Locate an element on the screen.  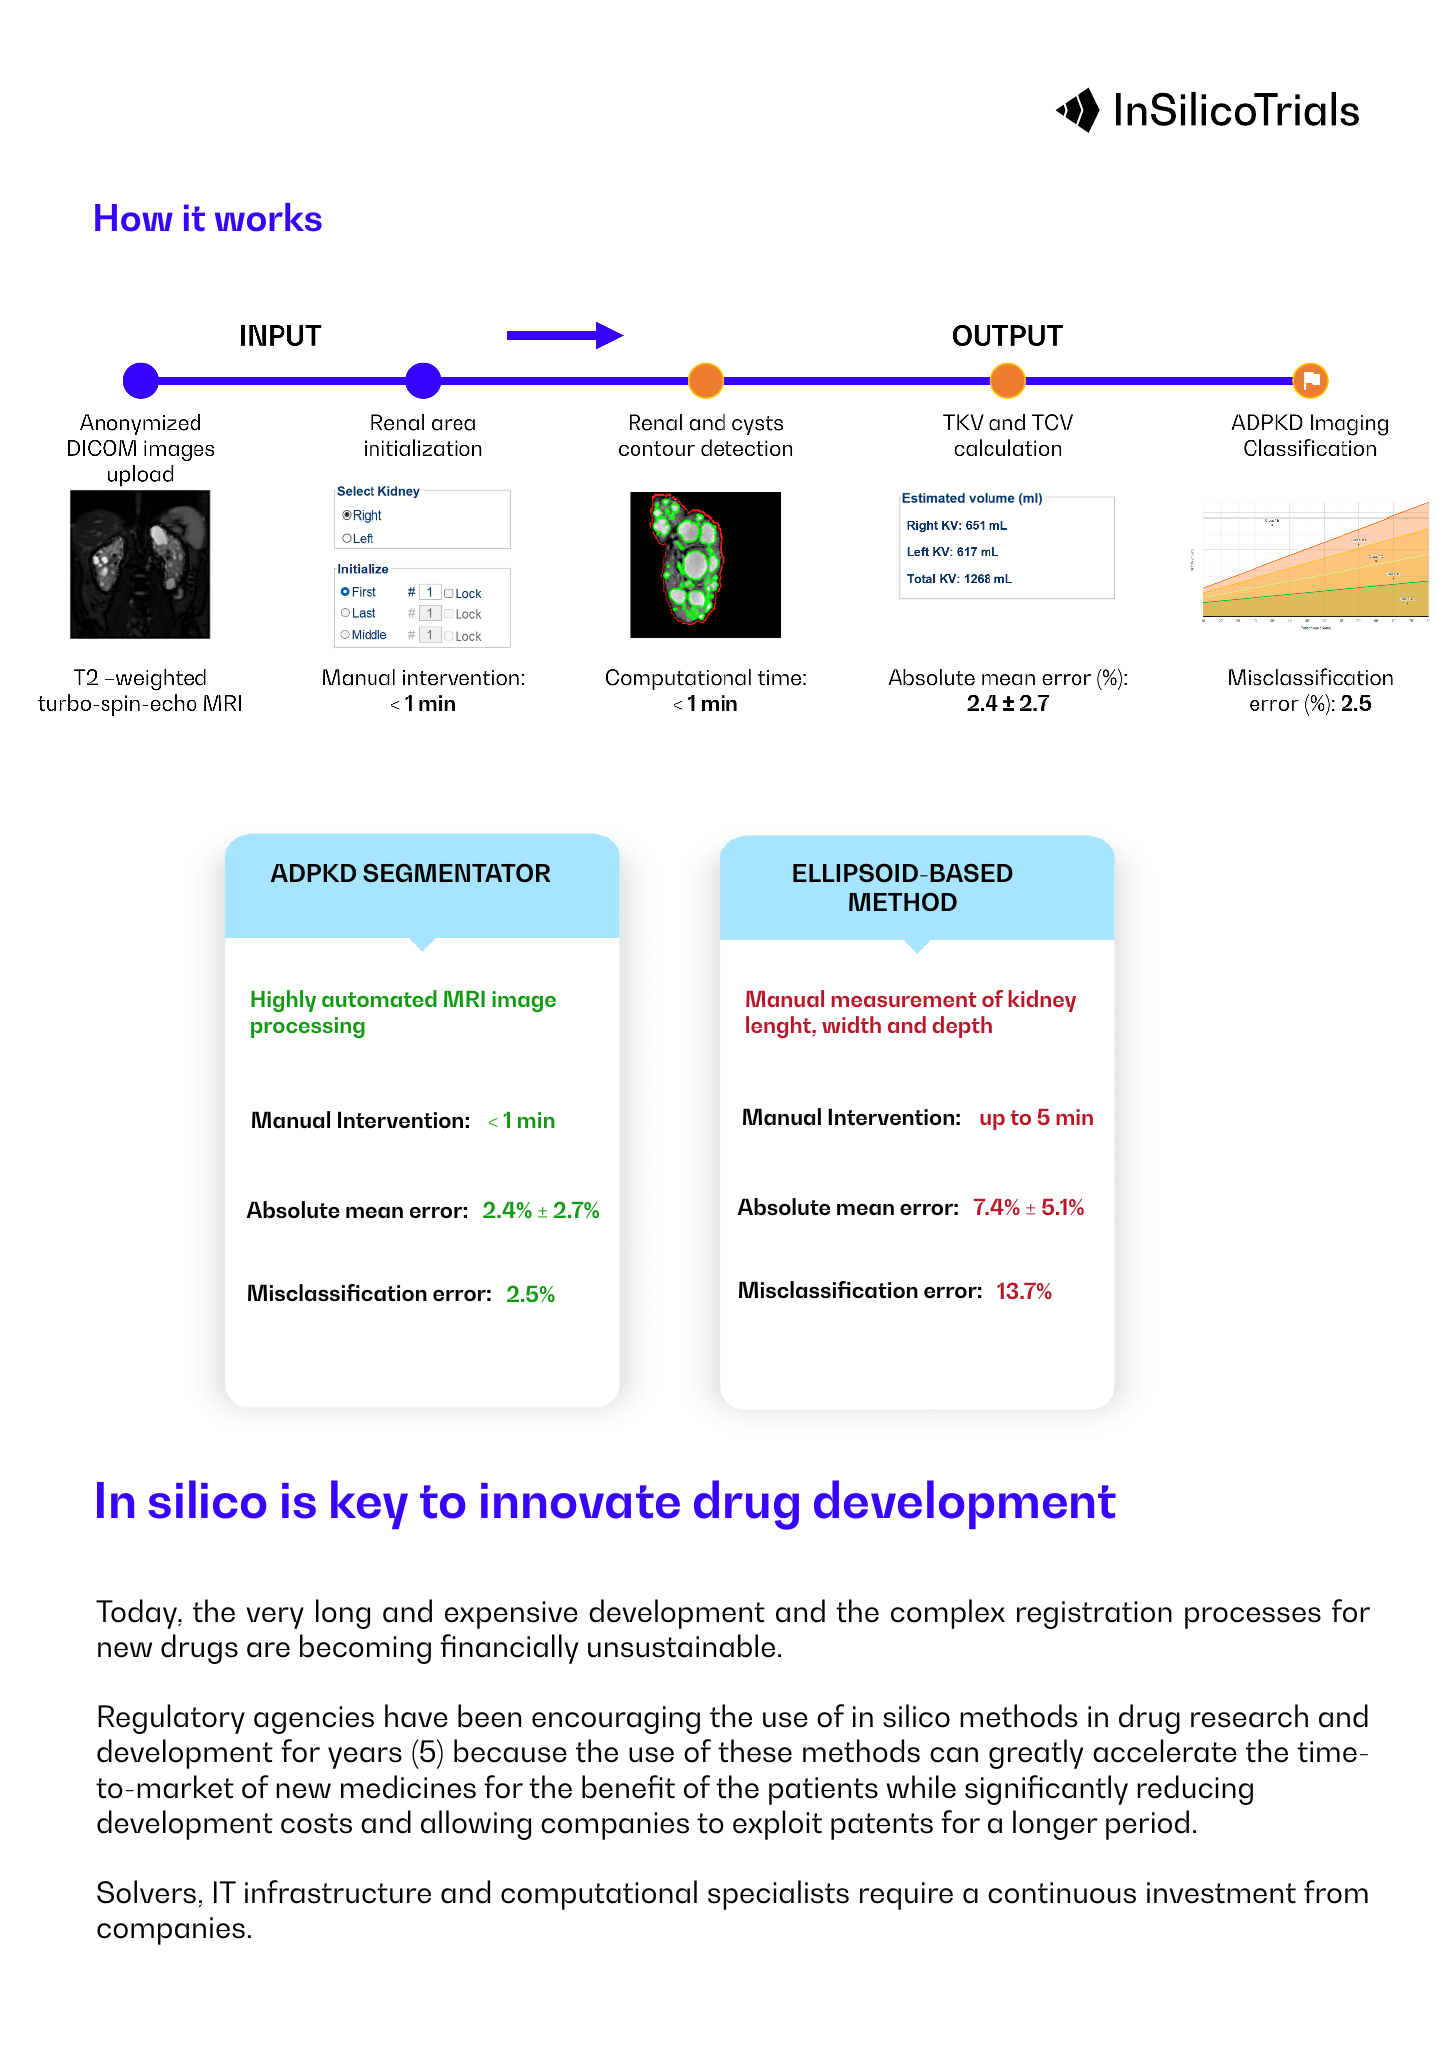
processing is located at coordinates (308, 1027).
